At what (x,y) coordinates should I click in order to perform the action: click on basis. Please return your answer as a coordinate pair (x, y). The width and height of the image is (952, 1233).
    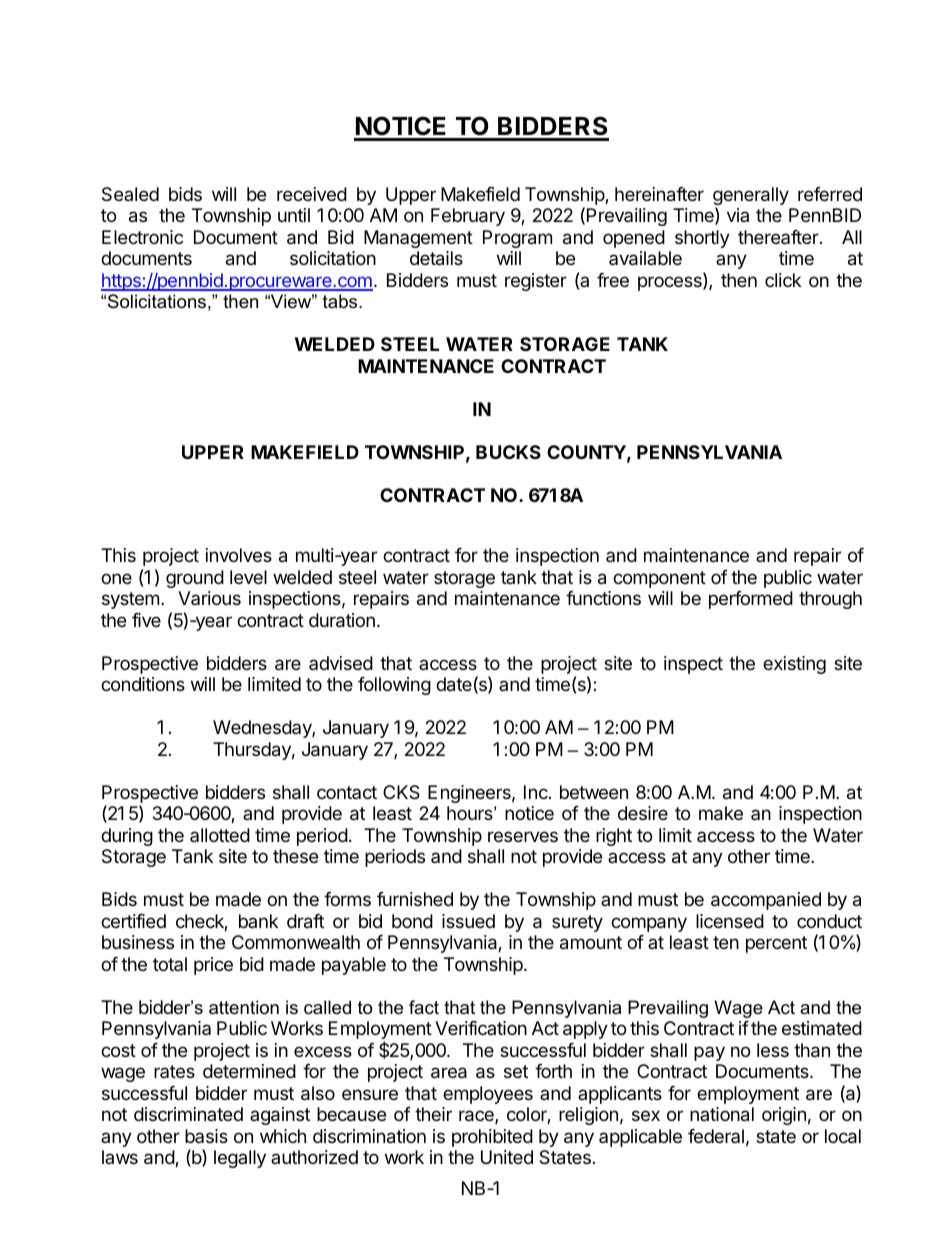
    Looking at the image, I should click on (206, 1136).
